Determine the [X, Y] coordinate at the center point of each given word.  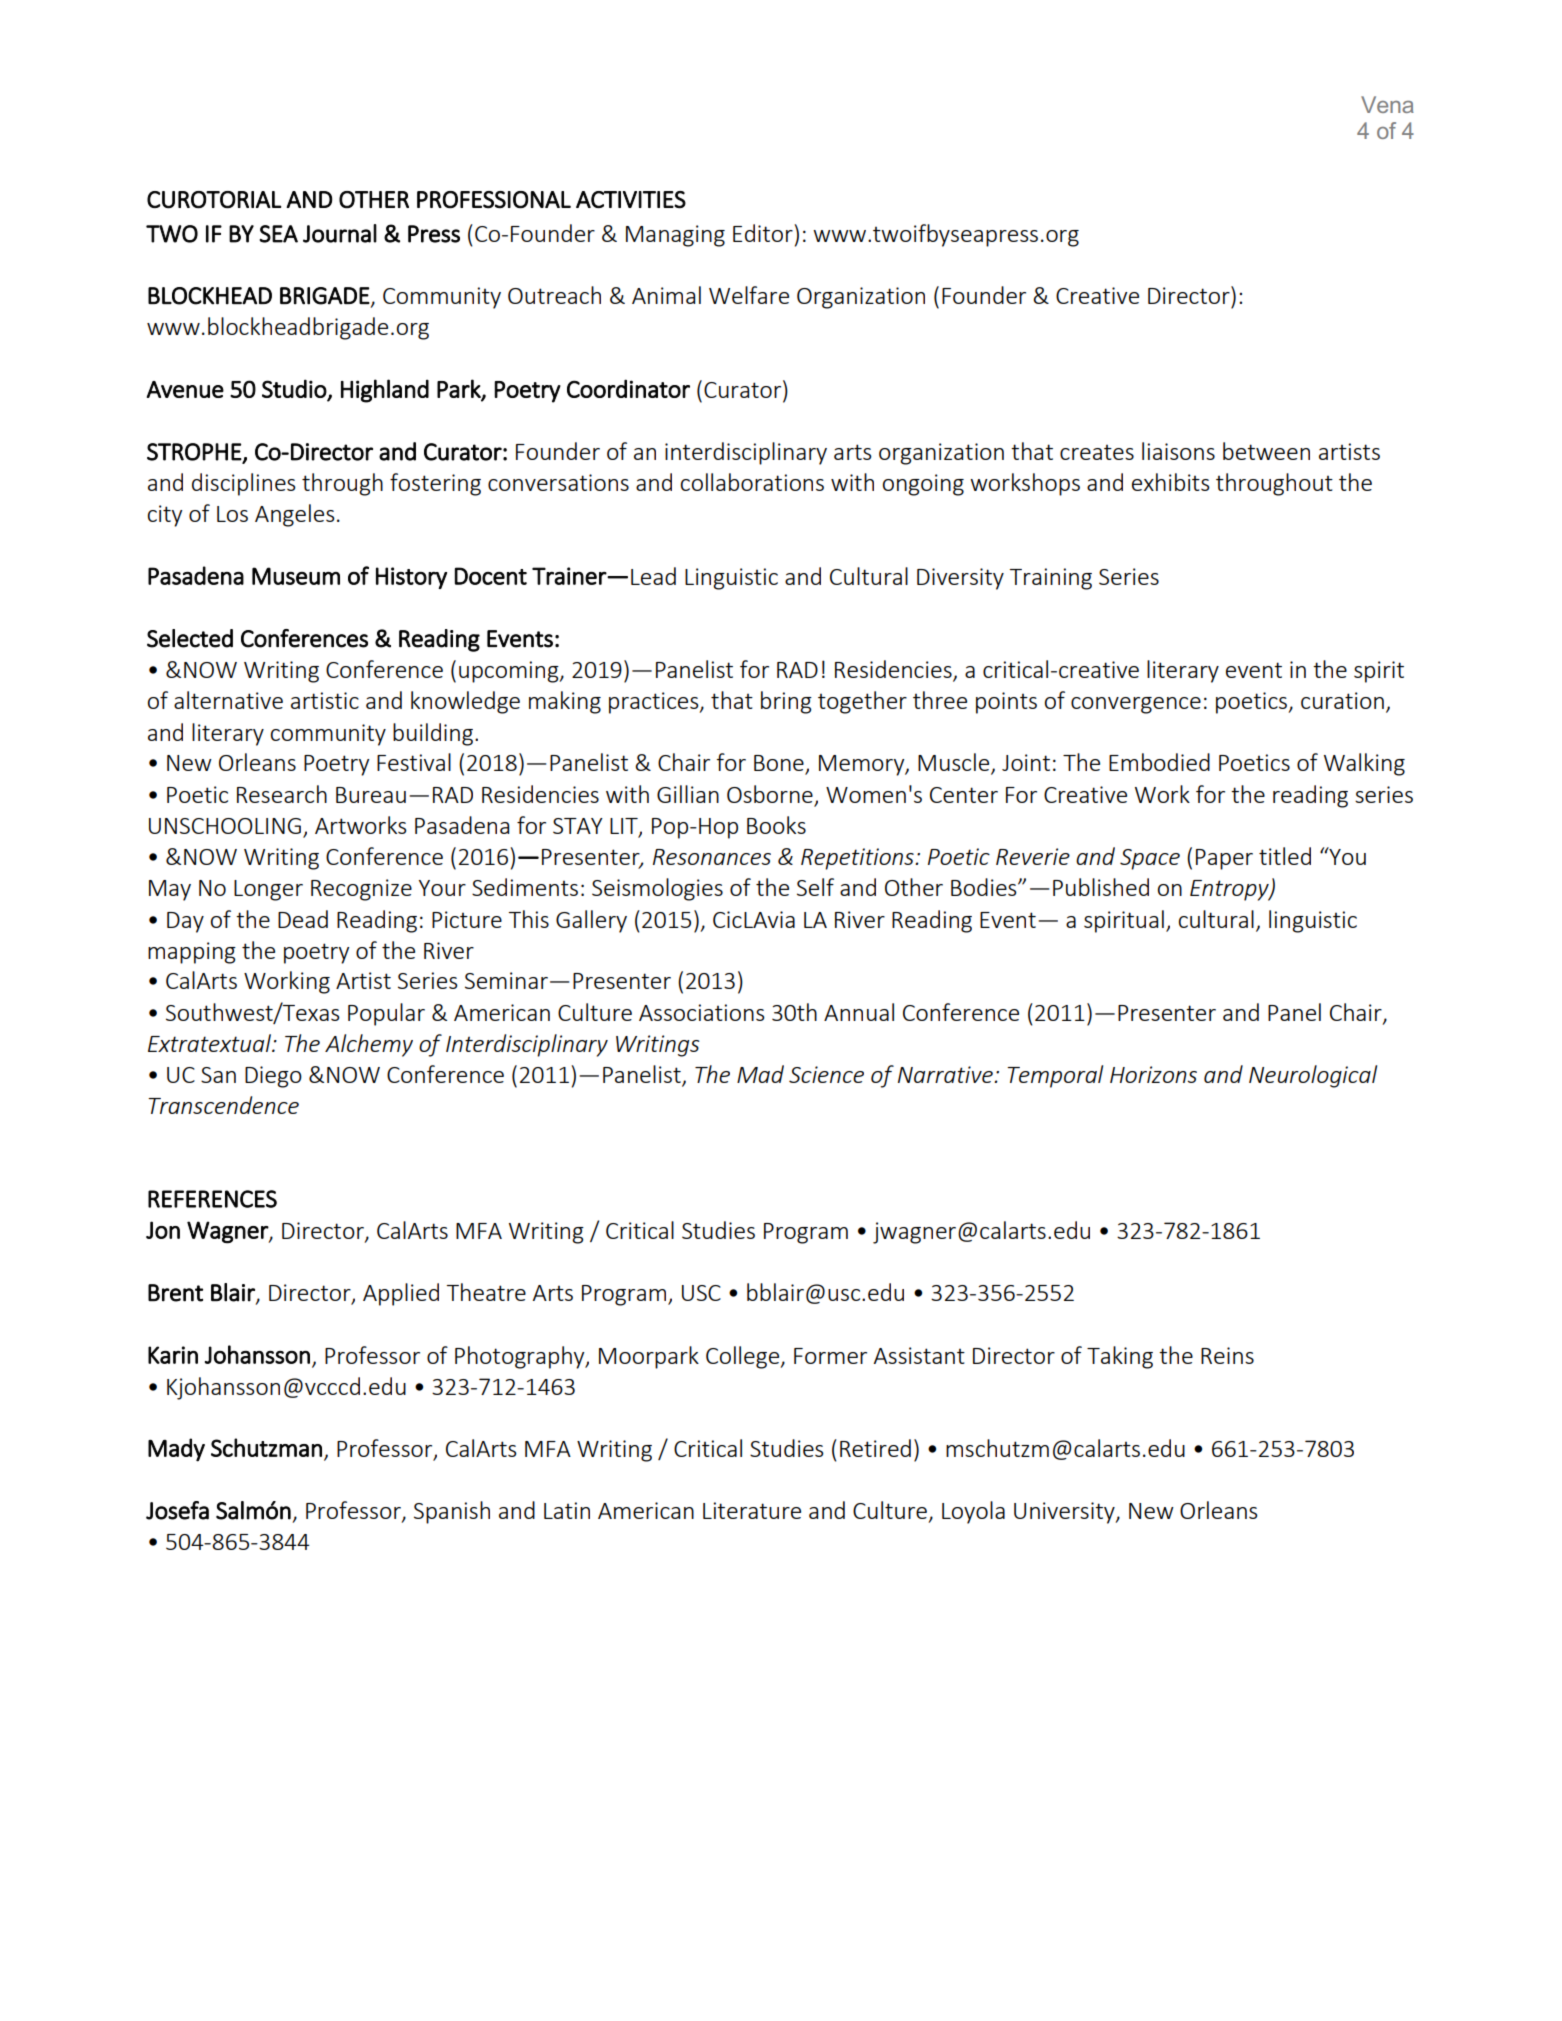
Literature [752, 1510]
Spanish [452, 1512]
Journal [340, 233]
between [1266, 451]
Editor [764, 233]
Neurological [1313, 1076]
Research [282, 794]
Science [826, 1074]
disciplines [244, 484]
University [1065, 1513]
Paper [1224, 859]
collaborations [752, 482]
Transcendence [223, 1105]
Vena [1387, 104]
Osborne [770, 794]
